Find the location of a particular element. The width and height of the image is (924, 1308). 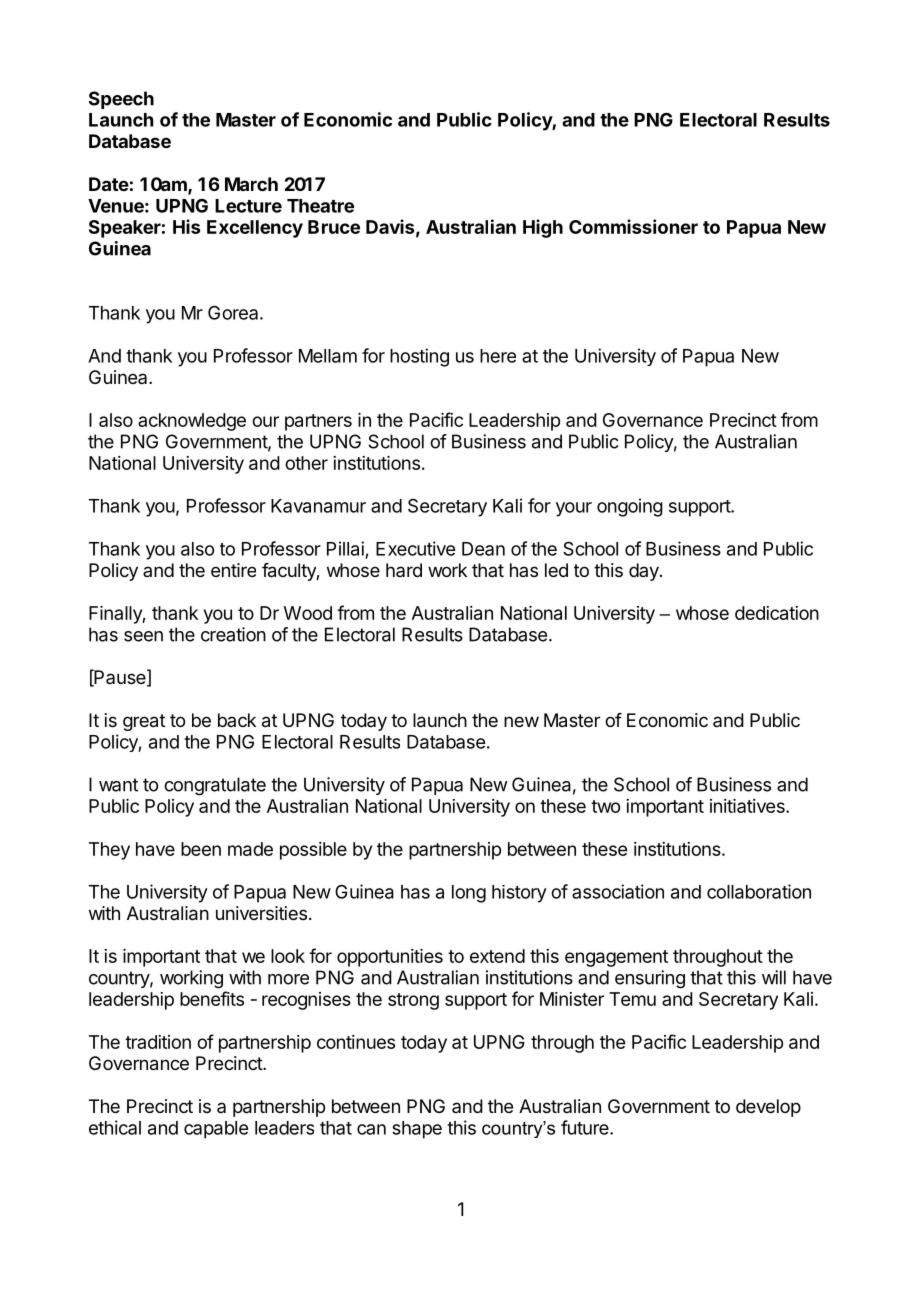

acknowledge is located at coordinates (192, 422).
